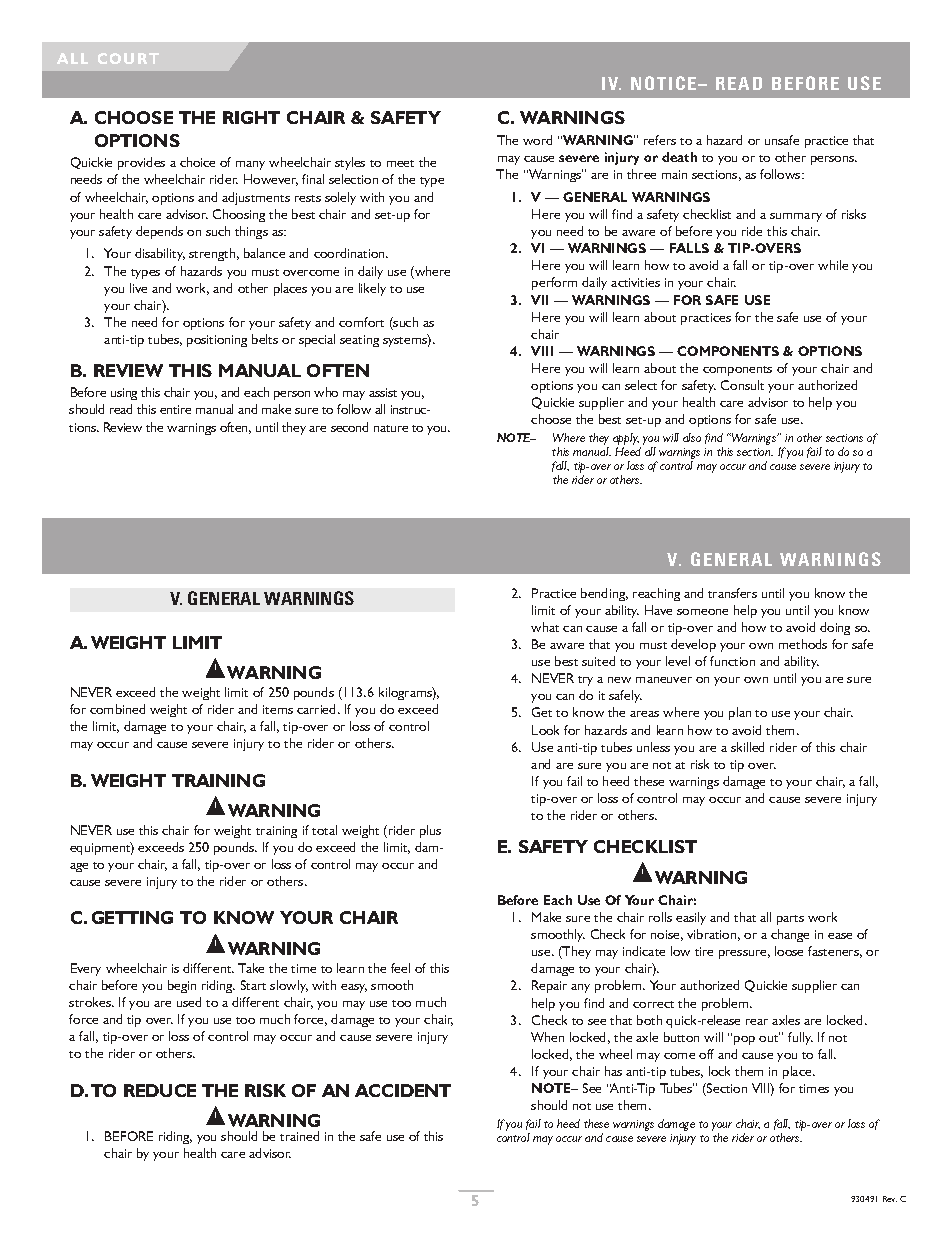  Describe the element at coordinates (545, 730) in the document. I see `Look` at that location.
